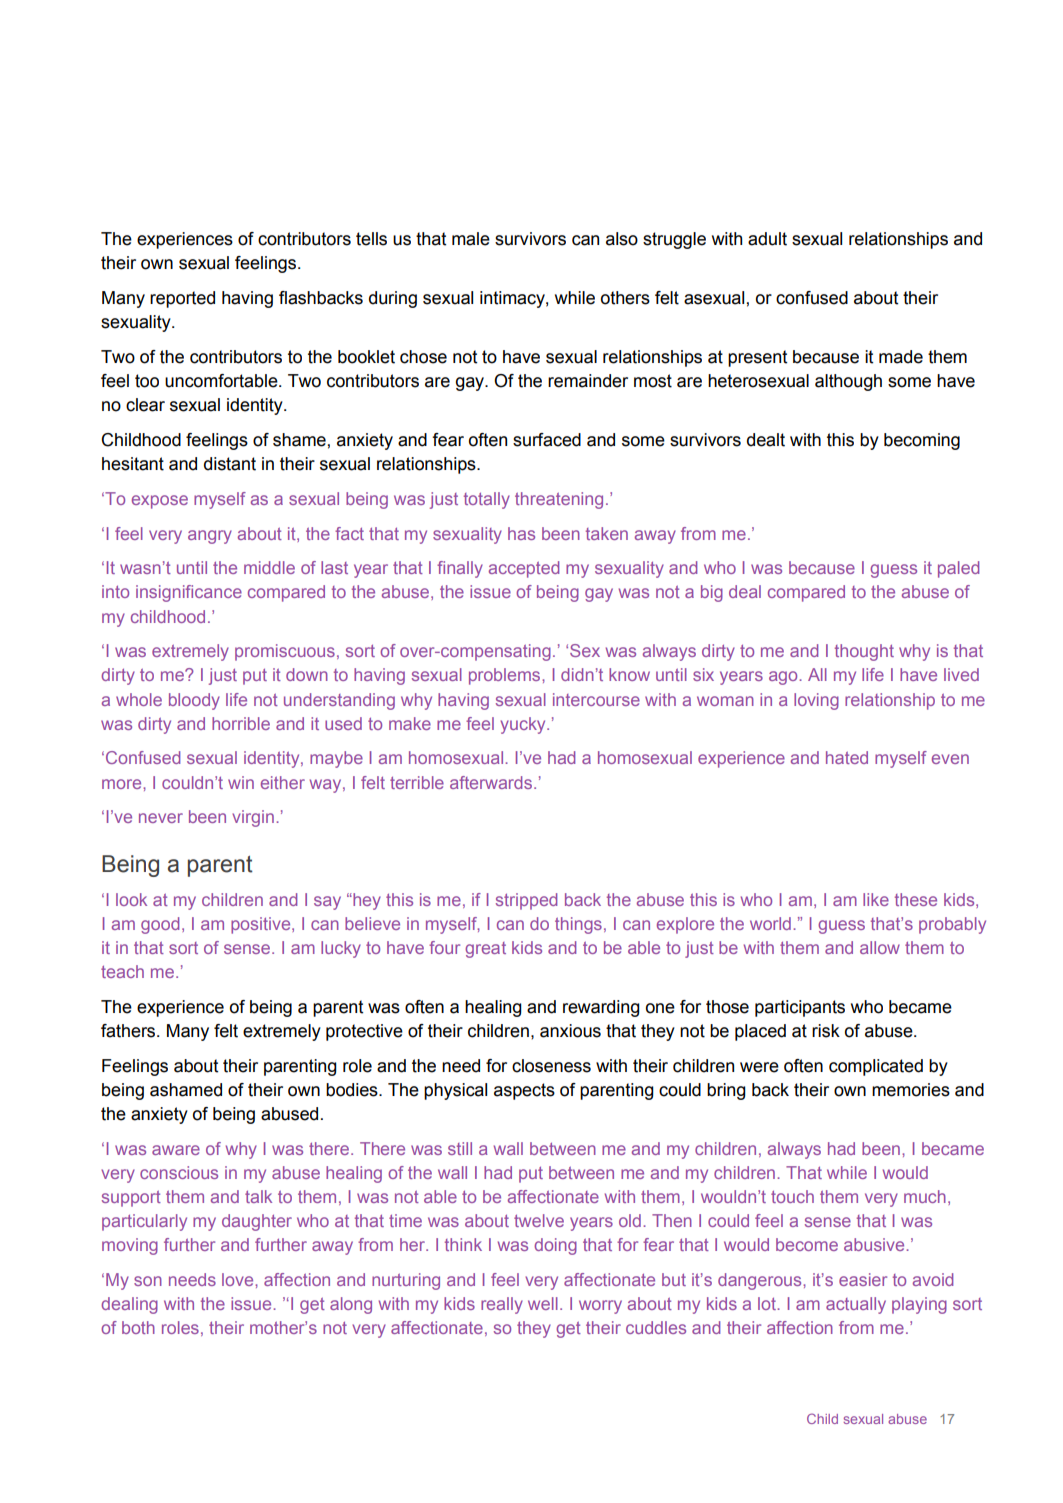 Image resolution: width=1063 pixels, height=1503 pixels. I want to click on well, so click(543, 1303).
